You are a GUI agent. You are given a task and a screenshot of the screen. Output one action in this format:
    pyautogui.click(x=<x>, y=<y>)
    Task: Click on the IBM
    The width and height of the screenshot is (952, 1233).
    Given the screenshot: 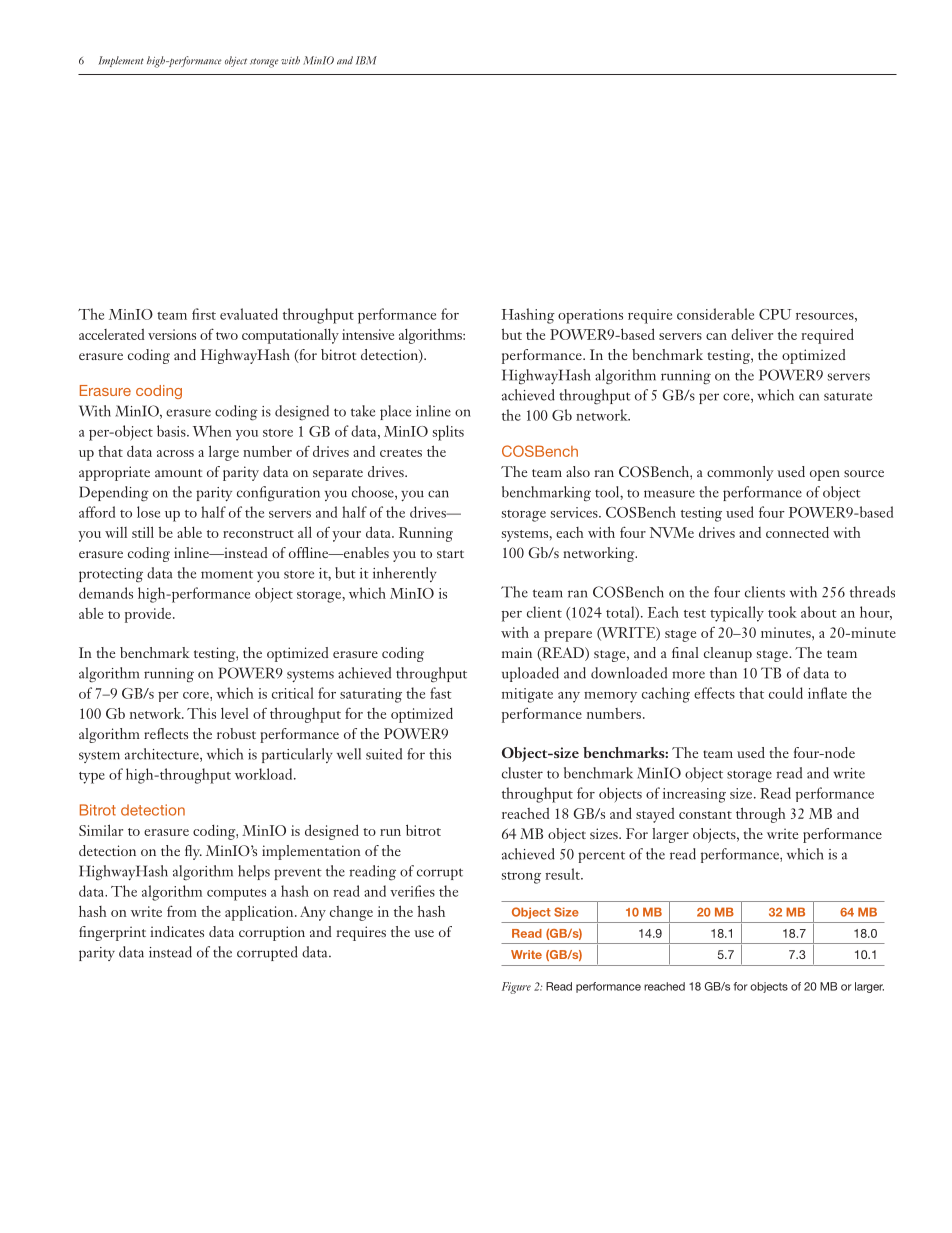 What is the action you would take?
    pyautogui.click(x=366, y=60)
